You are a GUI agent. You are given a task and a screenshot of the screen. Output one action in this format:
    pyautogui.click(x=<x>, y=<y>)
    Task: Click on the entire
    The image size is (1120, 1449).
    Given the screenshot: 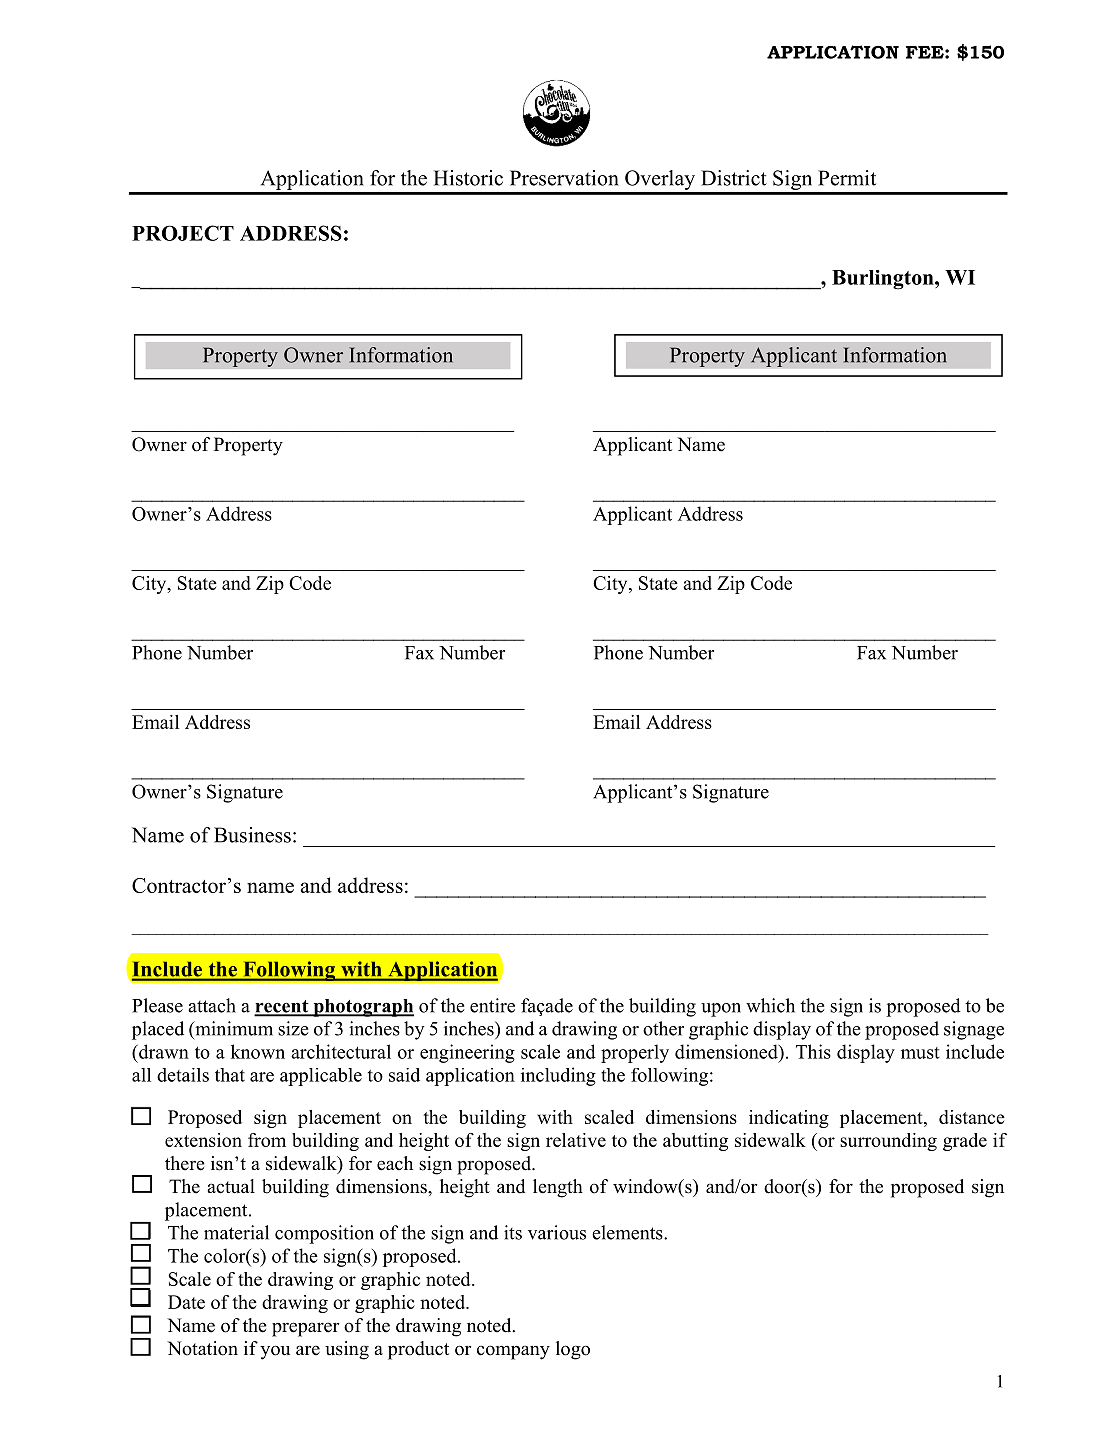 What is the action you would take?
    pyautogui.click(x=492, y=1005)
